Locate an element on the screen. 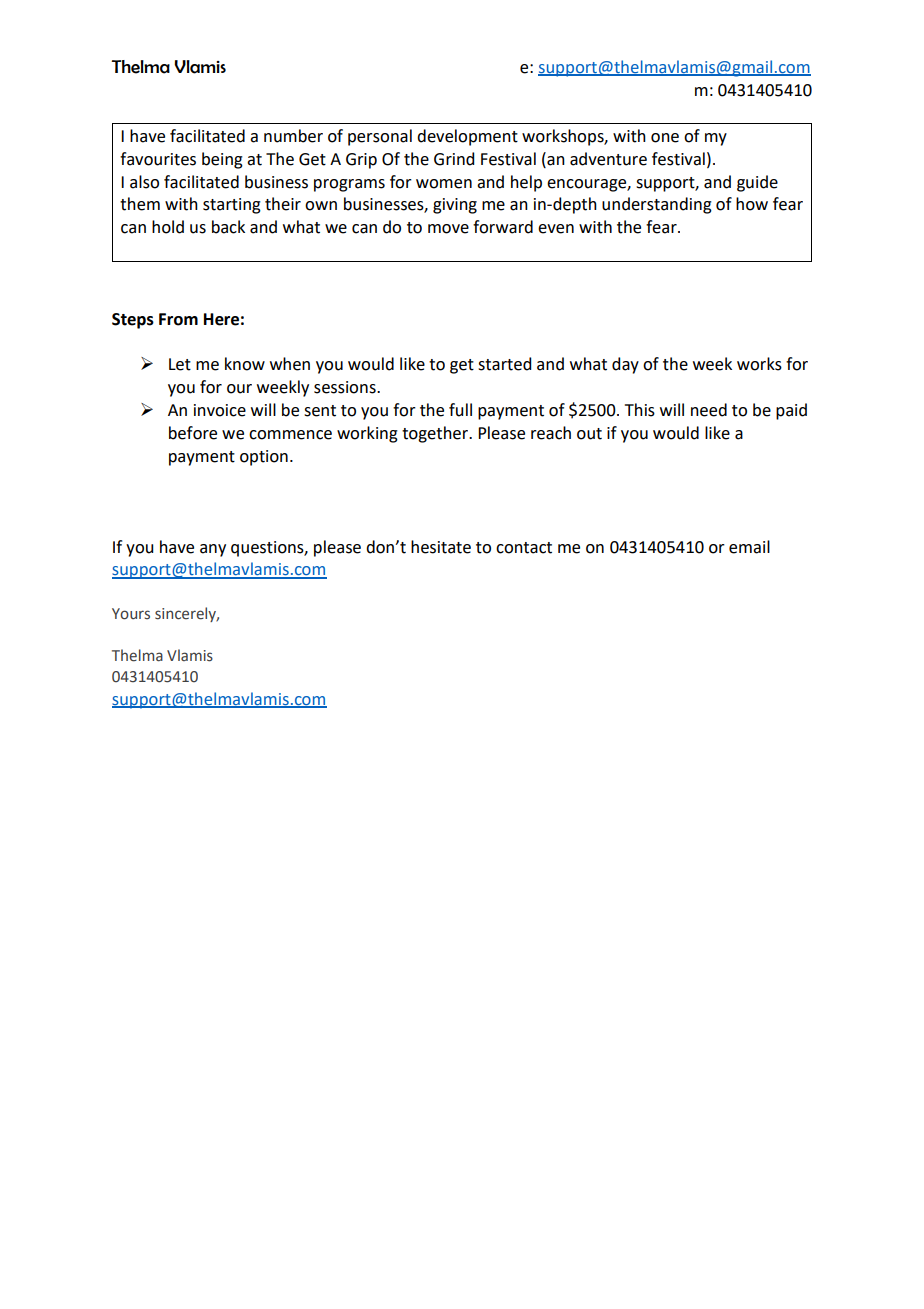 Image resolution: width=924 pixels, height=1309 pixels. Yours is located at coordinates (131, 614).
